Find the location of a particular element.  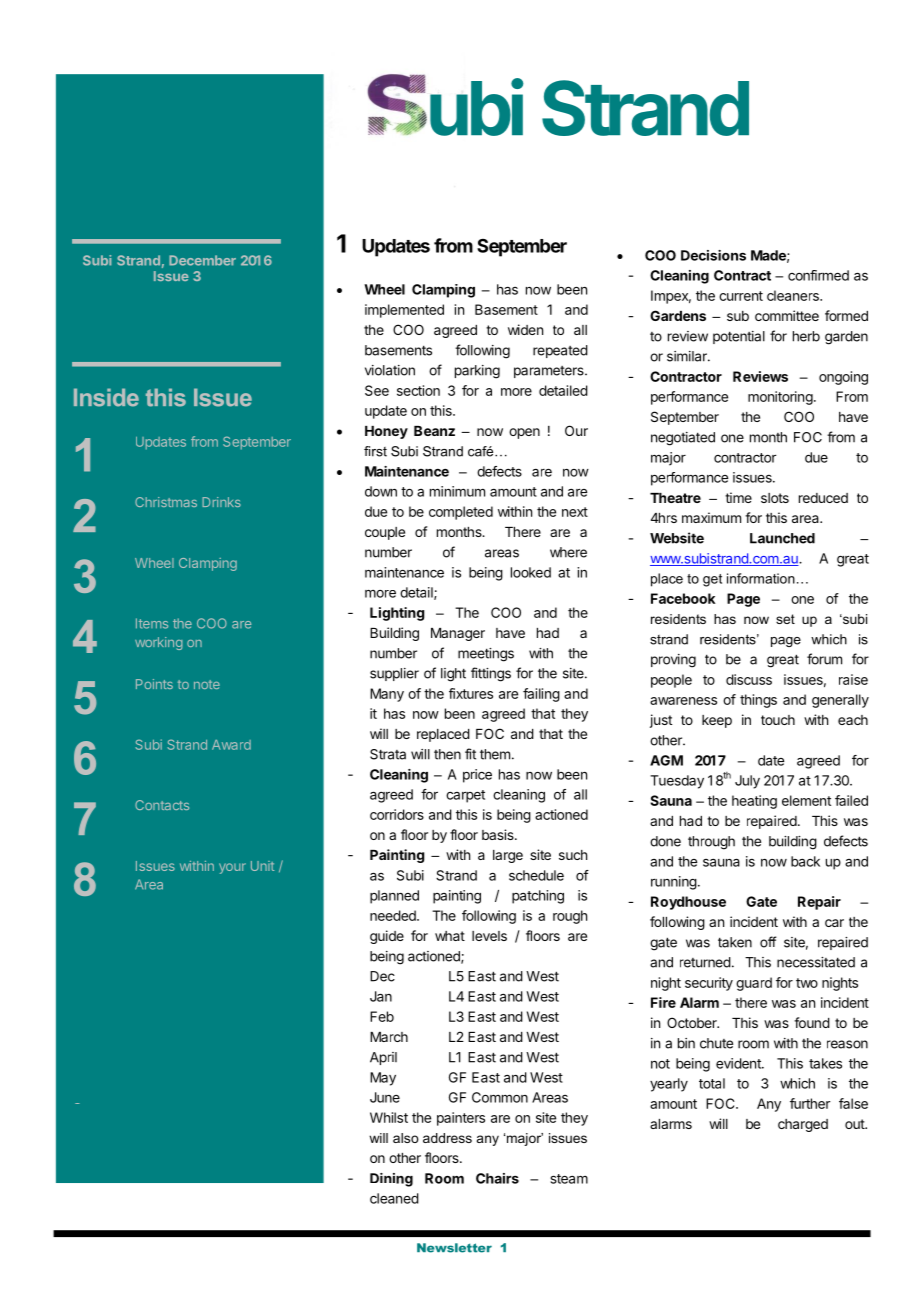

levels is located at coordinates (489, 936).
